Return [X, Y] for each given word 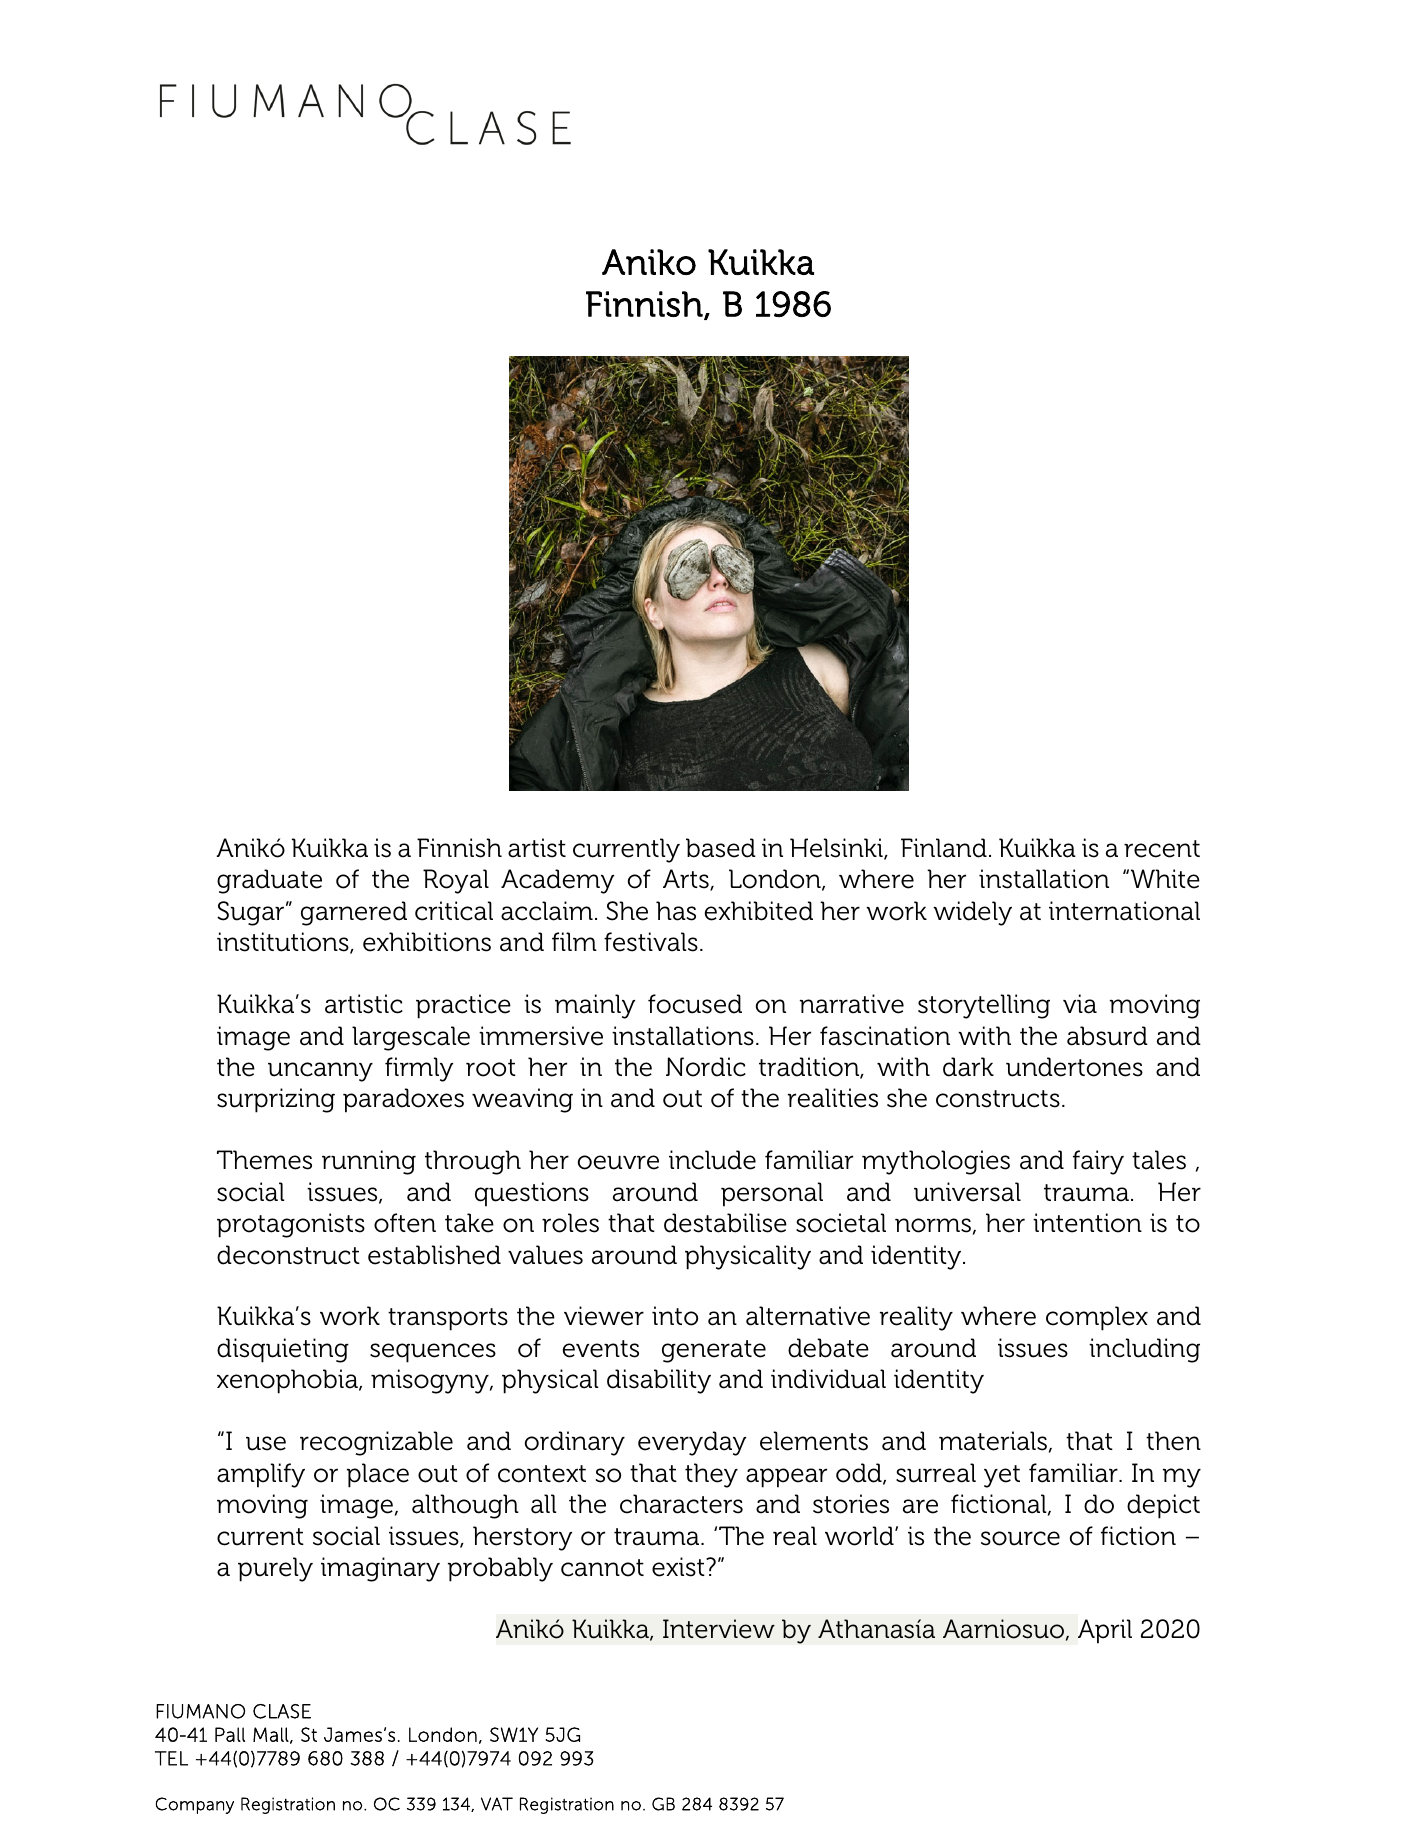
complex [1097, 1318]
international [1124, 911]
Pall [230, 1734]
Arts [687, 880]
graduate [269, 881]
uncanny [320, 1072]
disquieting [283, 1350]
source [1020, 1538]
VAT [497, 1804]
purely [275, 1569]
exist [679, 1567]
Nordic [706, 1067]
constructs [998, 1099]
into [675, 1316]
